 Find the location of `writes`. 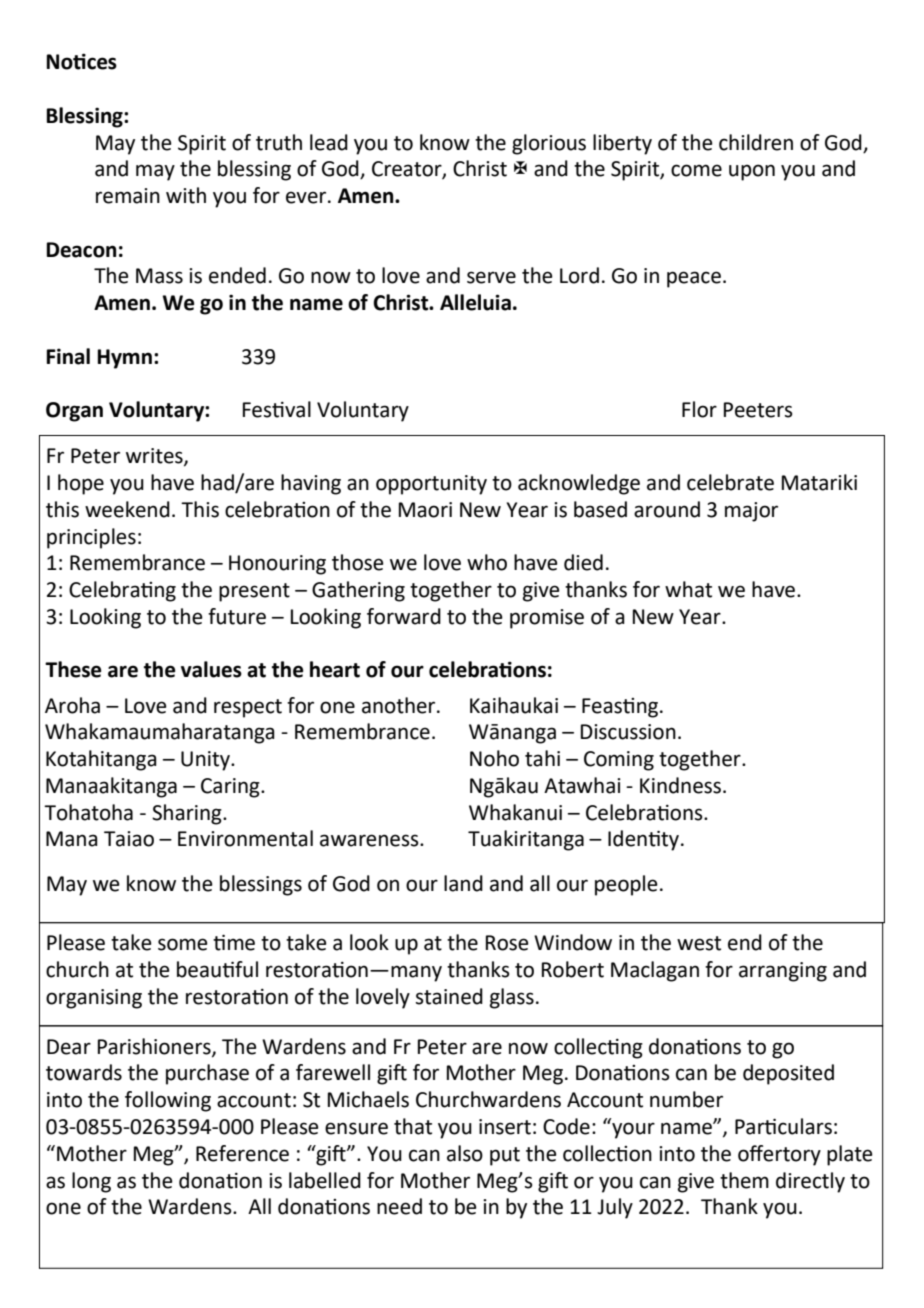

writes is located at coordinates (155, 457).
